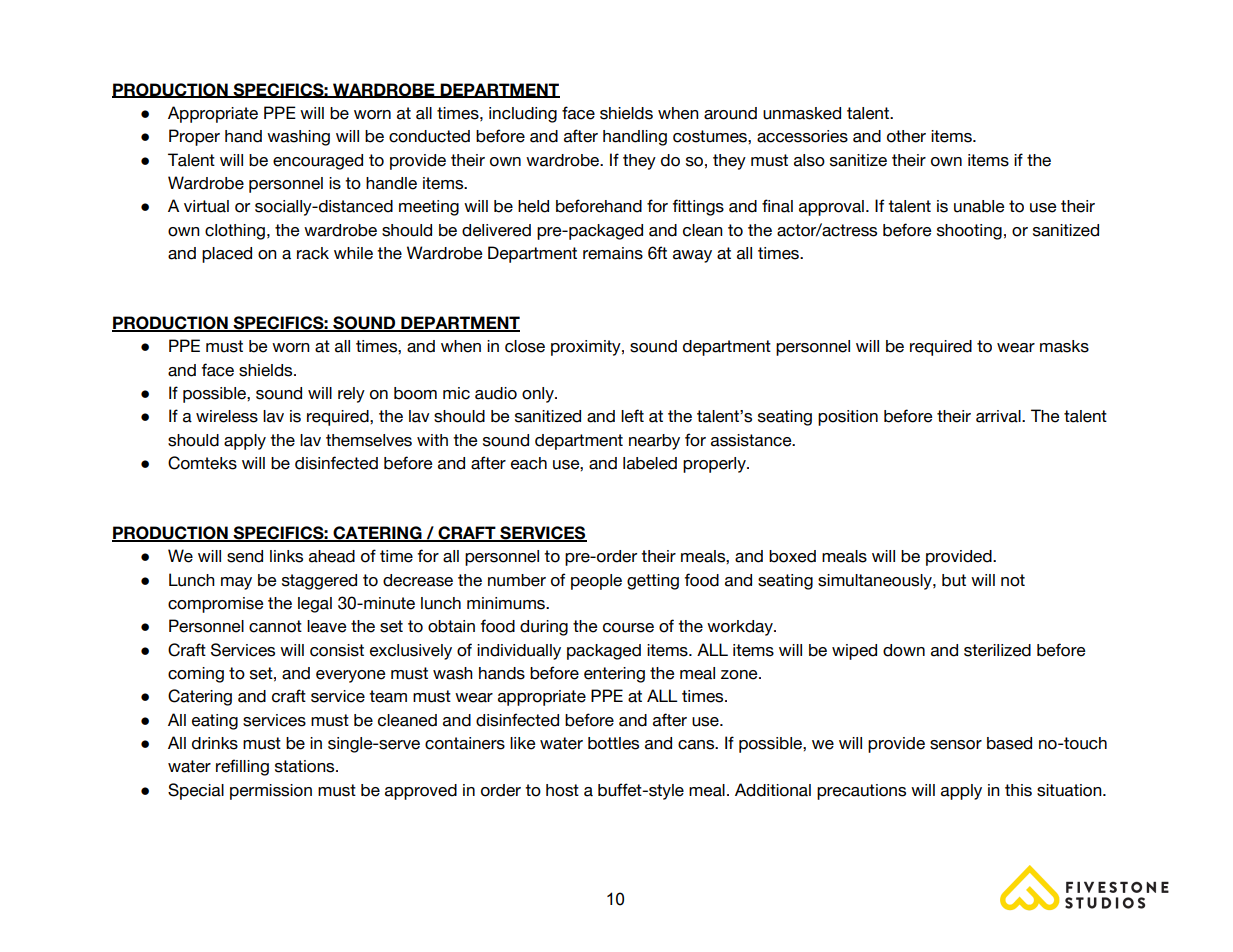  I want to click on other, so click(906, 136).
